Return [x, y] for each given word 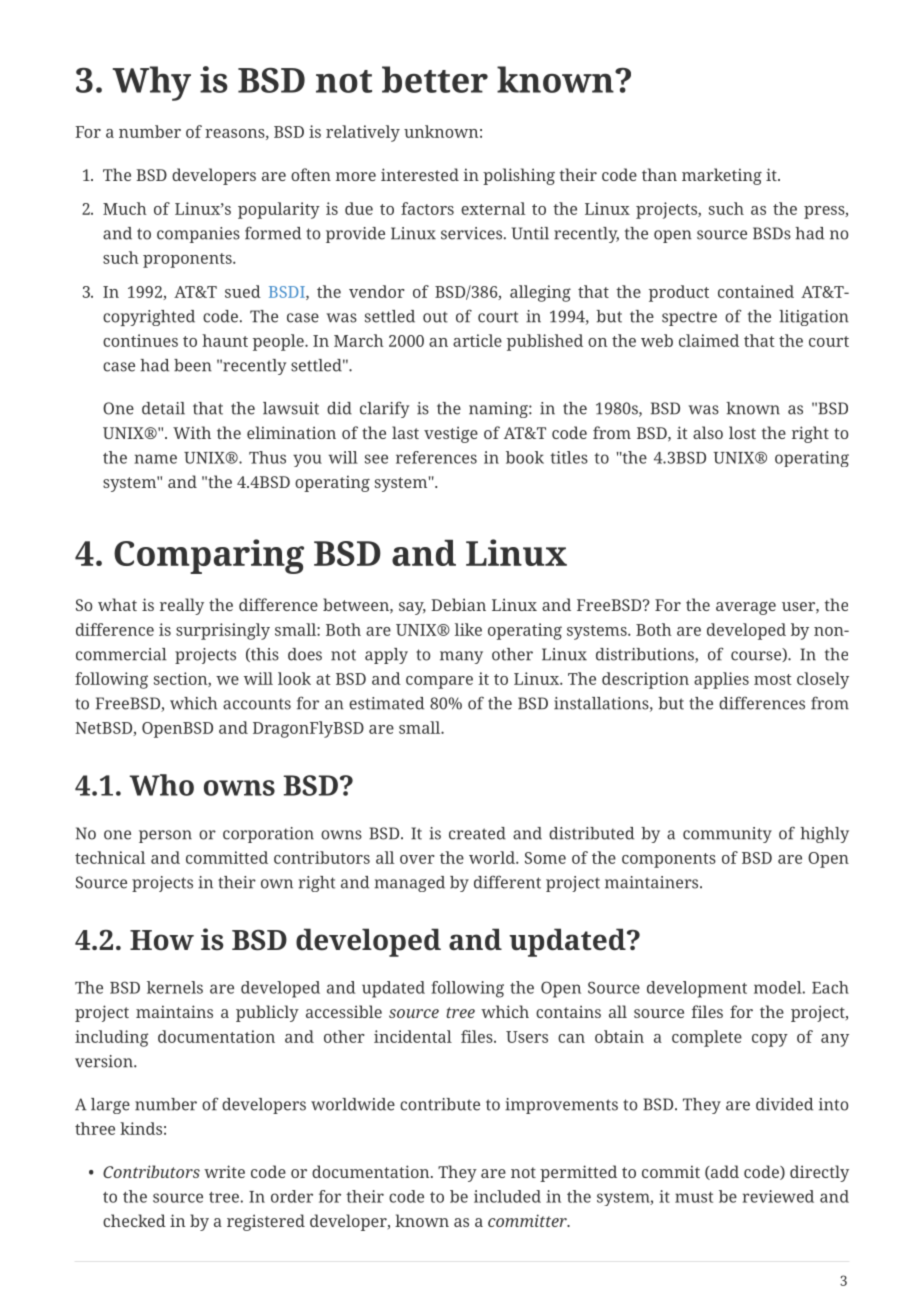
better [435, 79]
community [727, 835]
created [477, 833]
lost [742, 432]
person [165, 836]
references [436, 457]
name [155, 459]
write [224, 1171]
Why [152, 83]
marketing [722, 176]
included [507, 1196]
